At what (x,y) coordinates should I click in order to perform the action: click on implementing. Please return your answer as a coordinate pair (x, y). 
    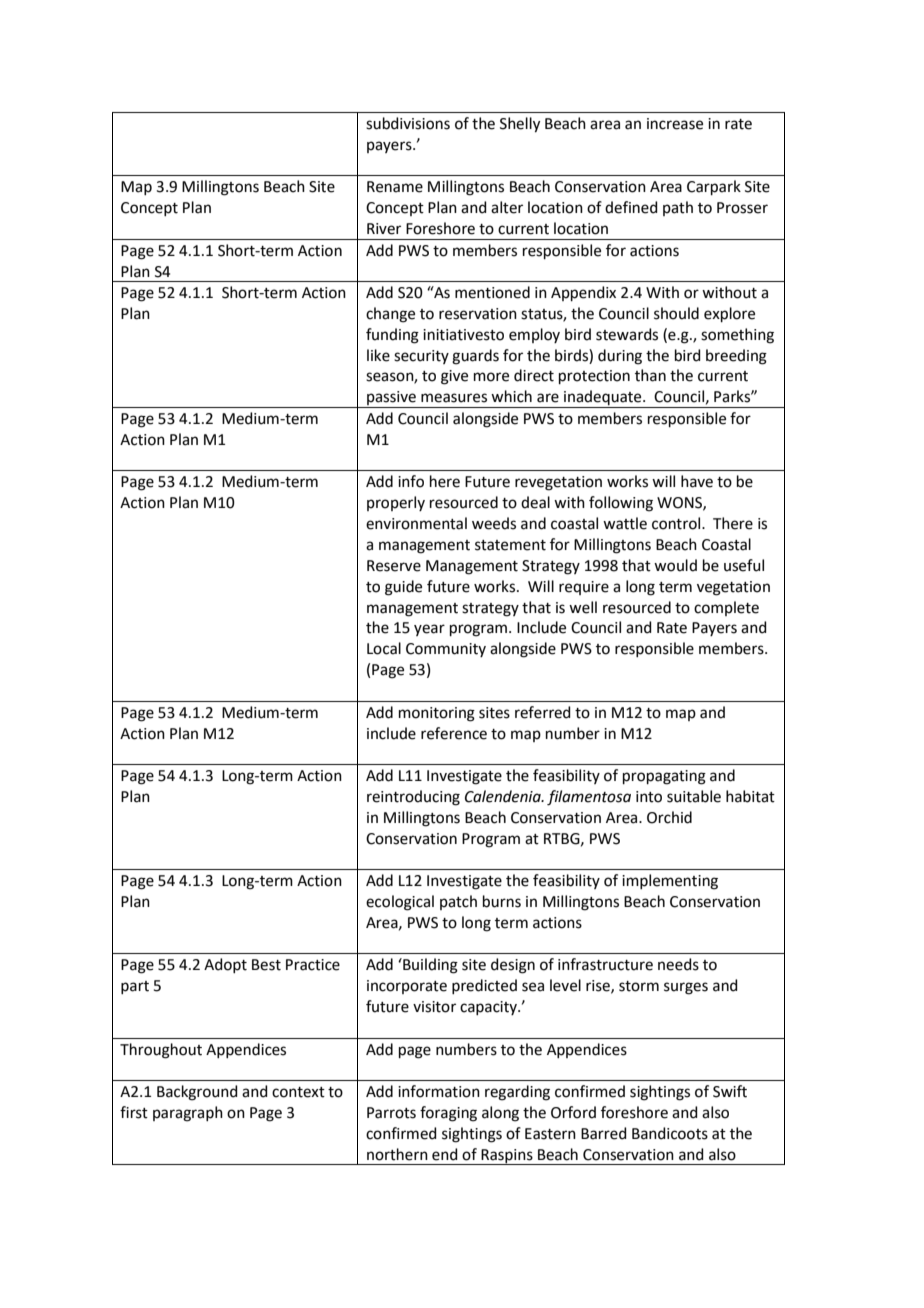
    Looking at the image, I should click on (670, 882).
